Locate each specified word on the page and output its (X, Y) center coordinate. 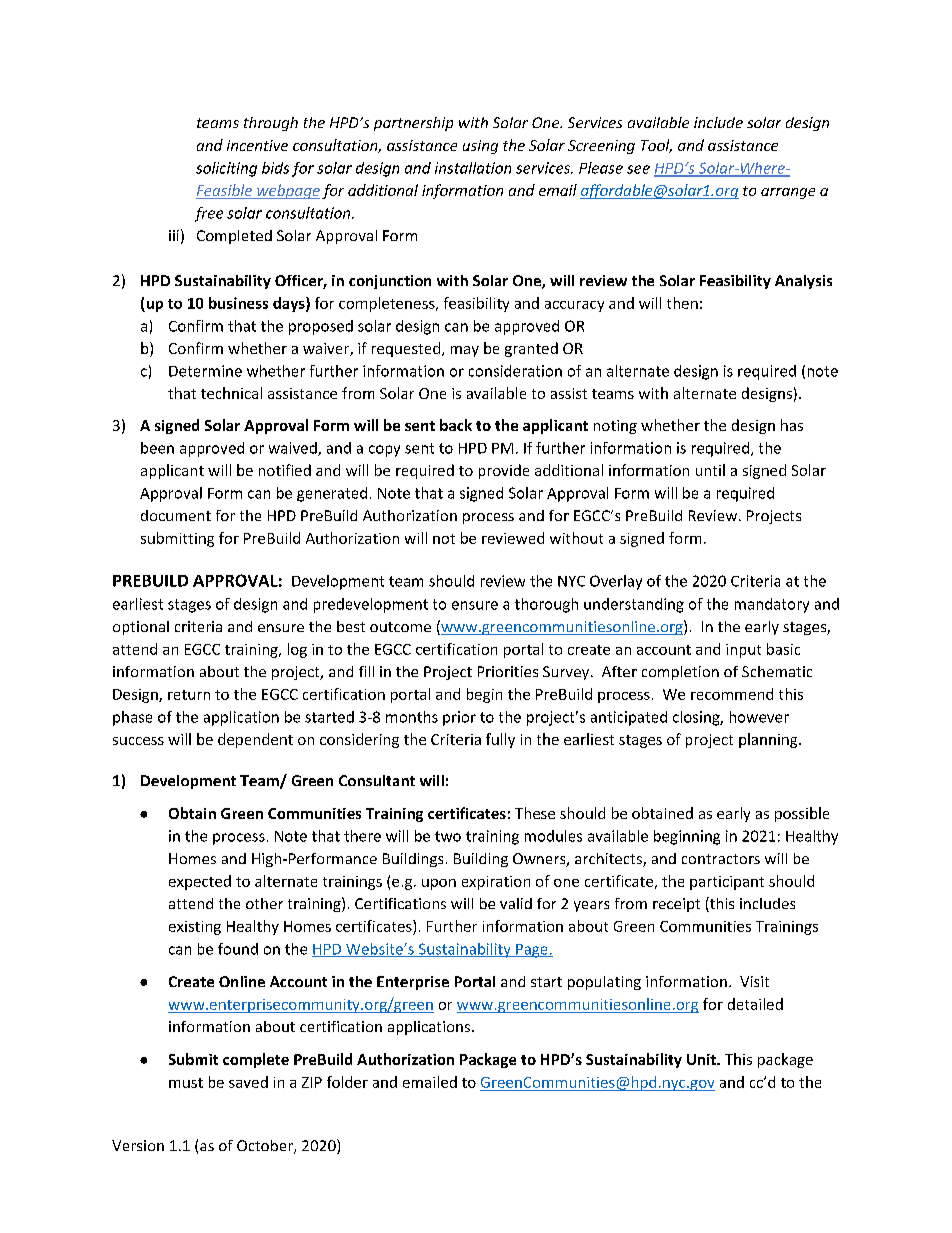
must (186, 1083)
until (710, 470)
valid (516, 903)
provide (504, 471)
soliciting (226, 169)
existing (195, 928)
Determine (205, 371)
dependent (255, 740)
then (682, 303)
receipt (676, 905)
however (759, 717)
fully (500, 740)
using (480, 147)
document (176, 515)
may (465, 351)
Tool (656, 146)
